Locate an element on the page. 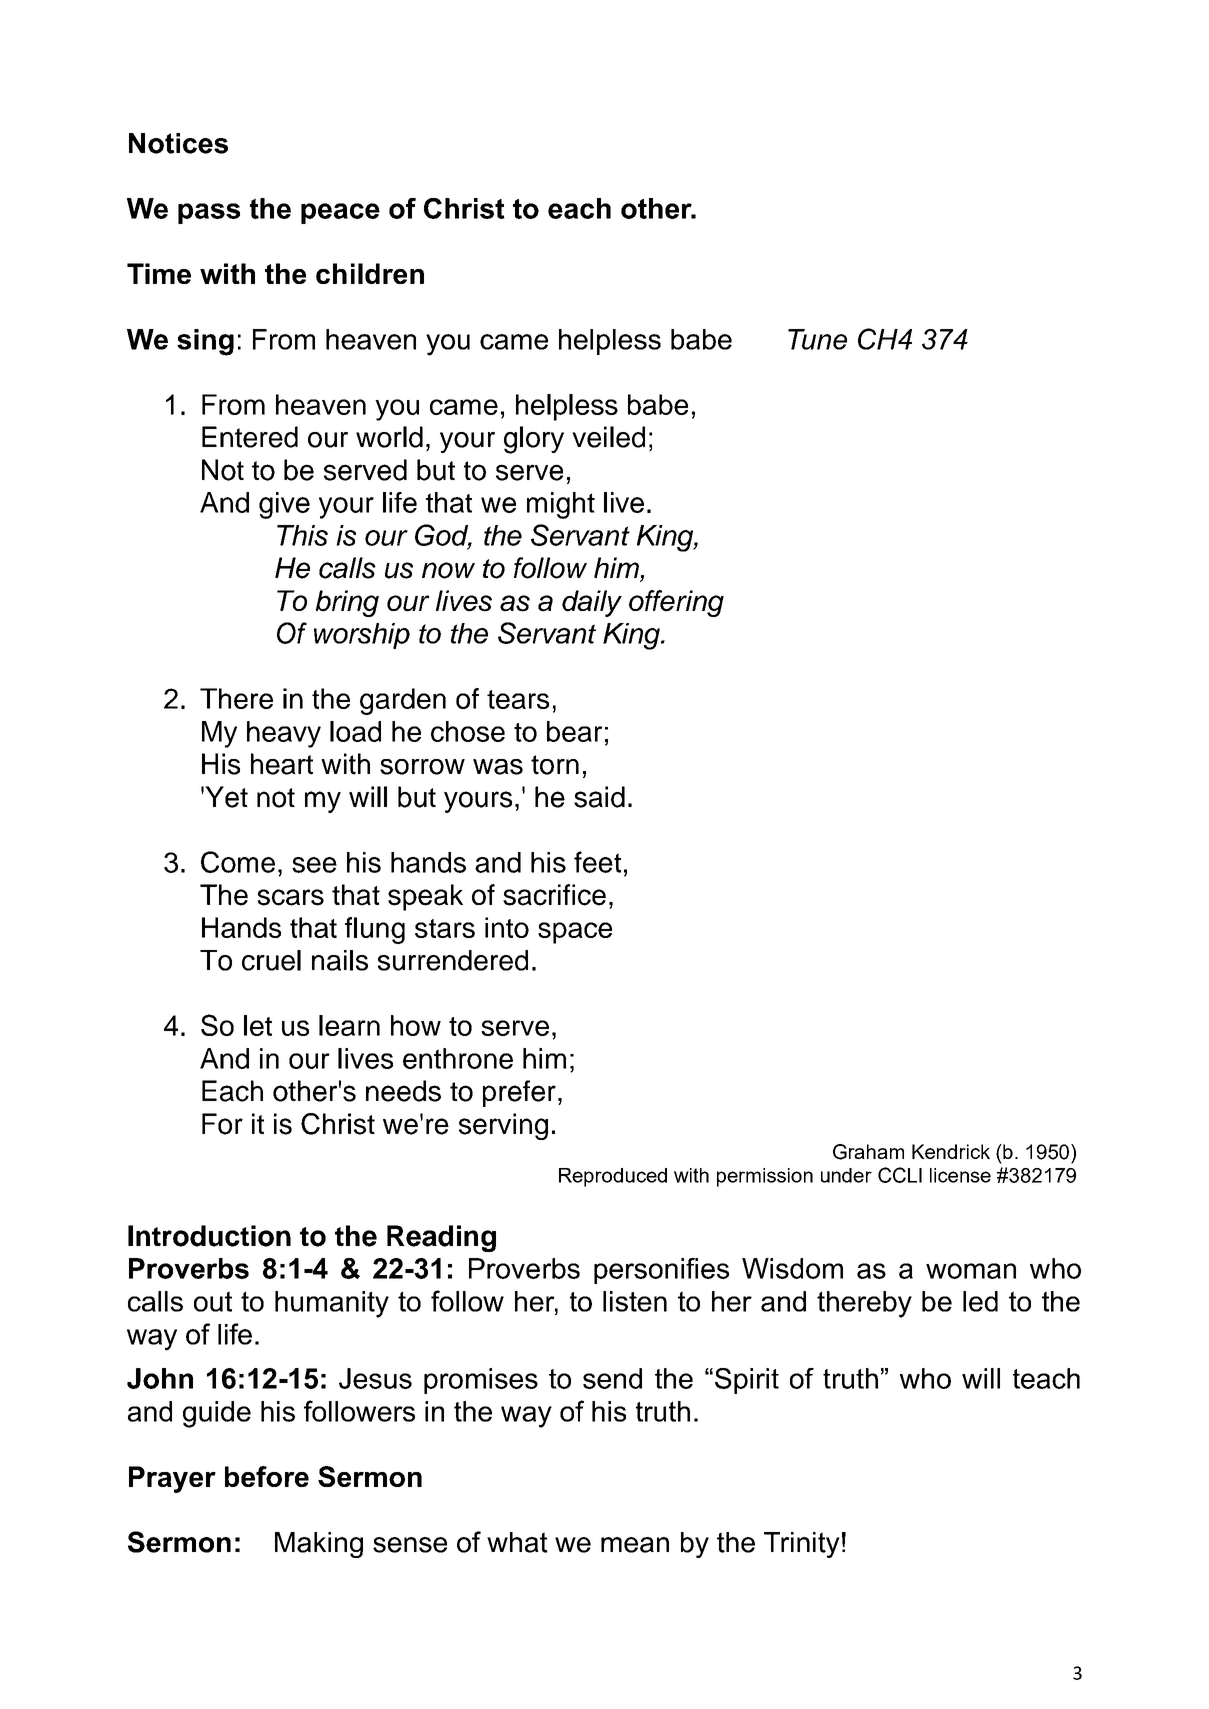 The width and height of the page is (1209, 1709). Tune is located at coordinates (817, 339).
